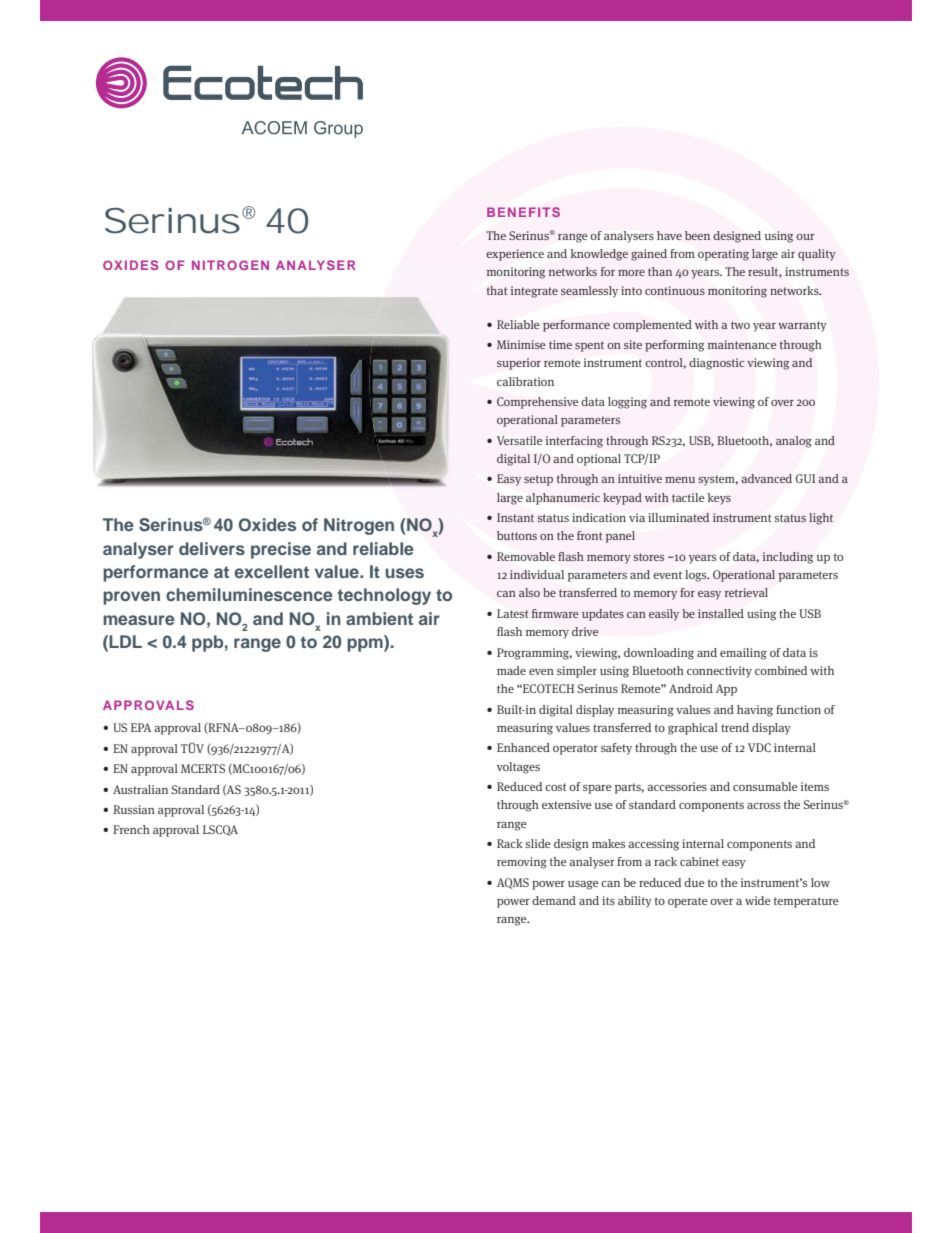  What do you see at coordinates (697, 576) in the page?
I see `logs` at bounding box center [697, 576].
